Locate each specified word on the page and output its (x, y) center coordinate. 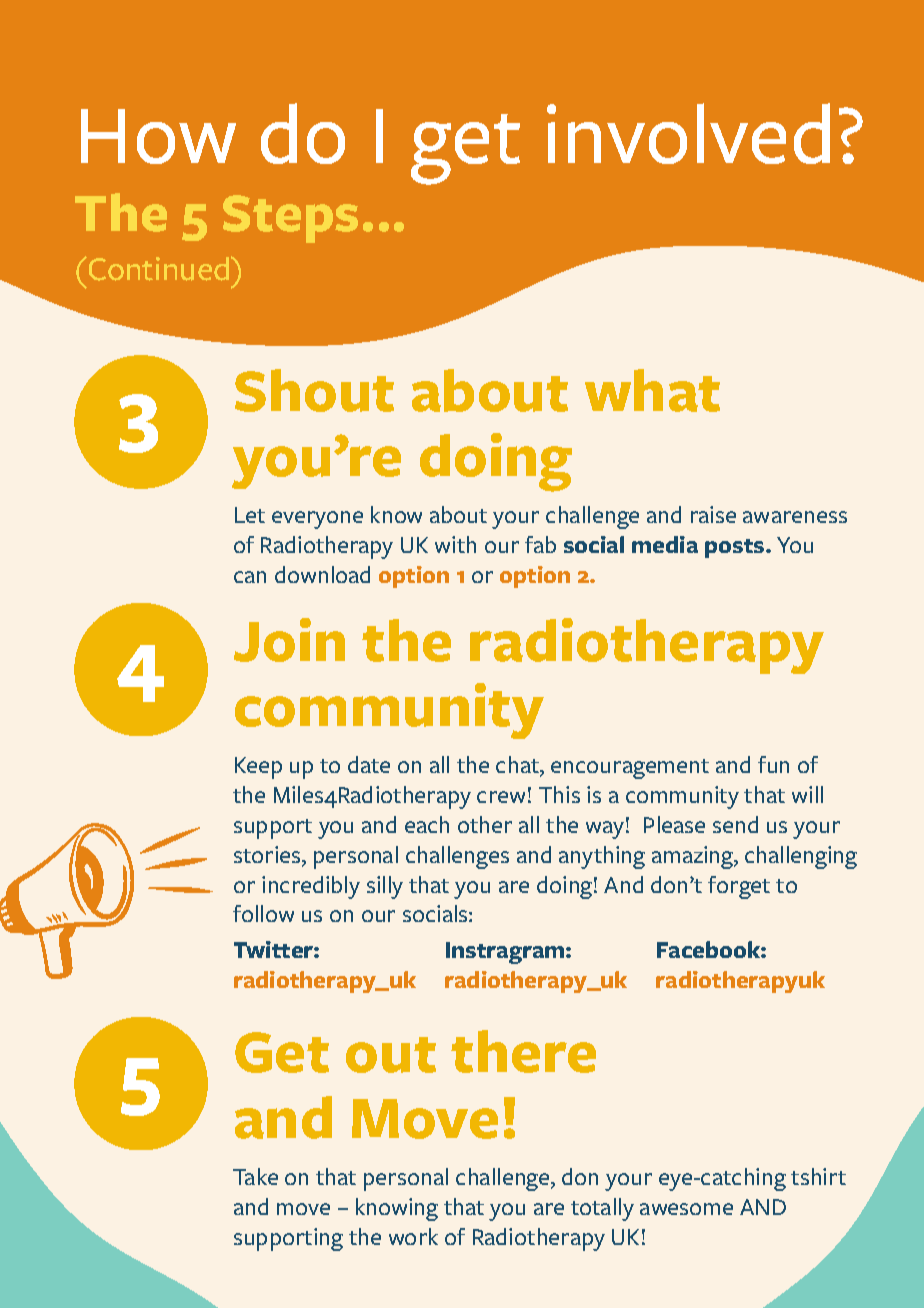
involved (688, 133)
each (427, 824)
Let (250, 515)
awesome (686, 1209)
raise (713, 514)
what (652, 390)
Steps (290, 219)
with (455, 544)
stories (268, 856)
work (413, 1236)
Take (255, 1176)
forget (739, 887)
